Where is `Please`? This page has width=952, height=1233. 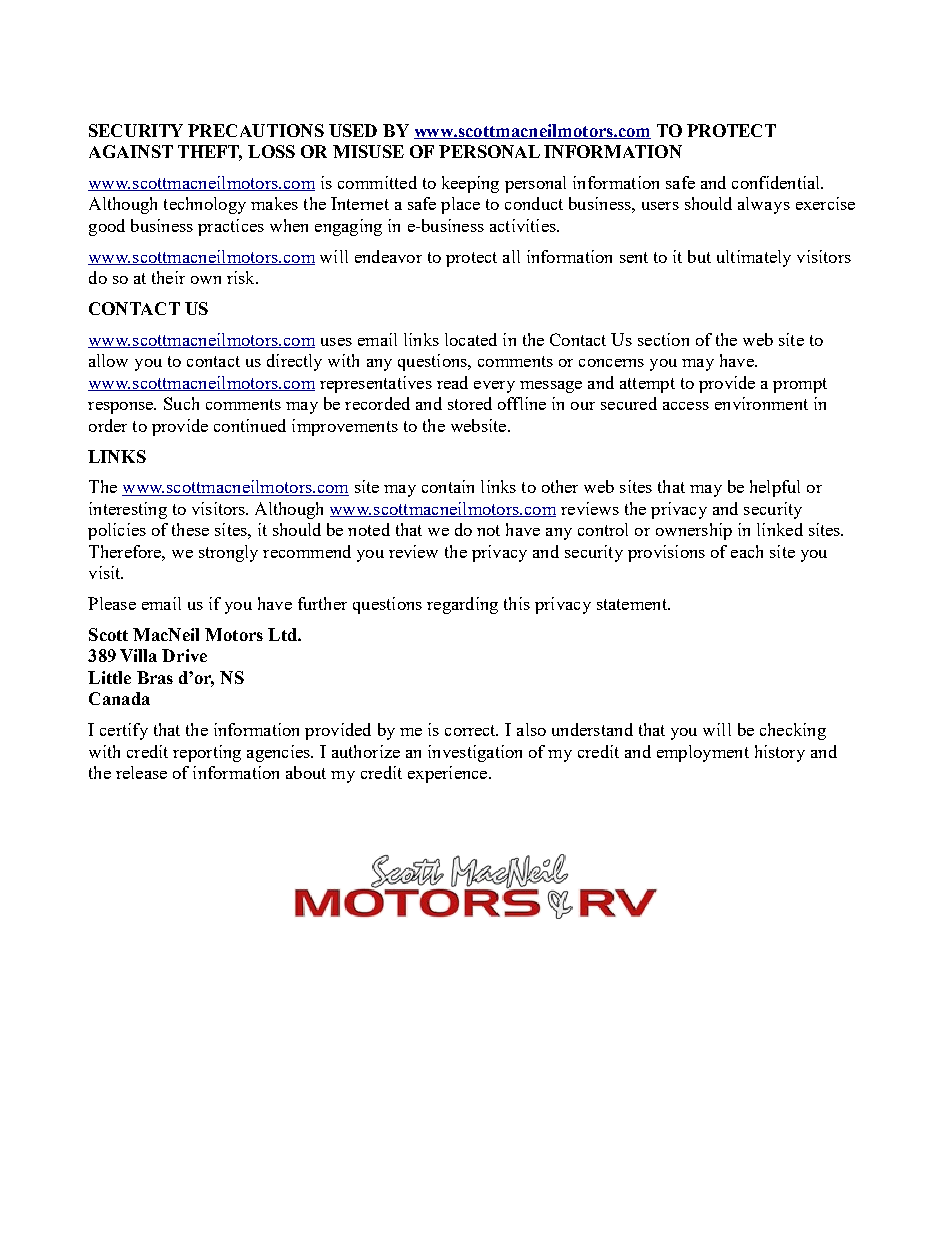 Please is located at coordinates (112, 603).
